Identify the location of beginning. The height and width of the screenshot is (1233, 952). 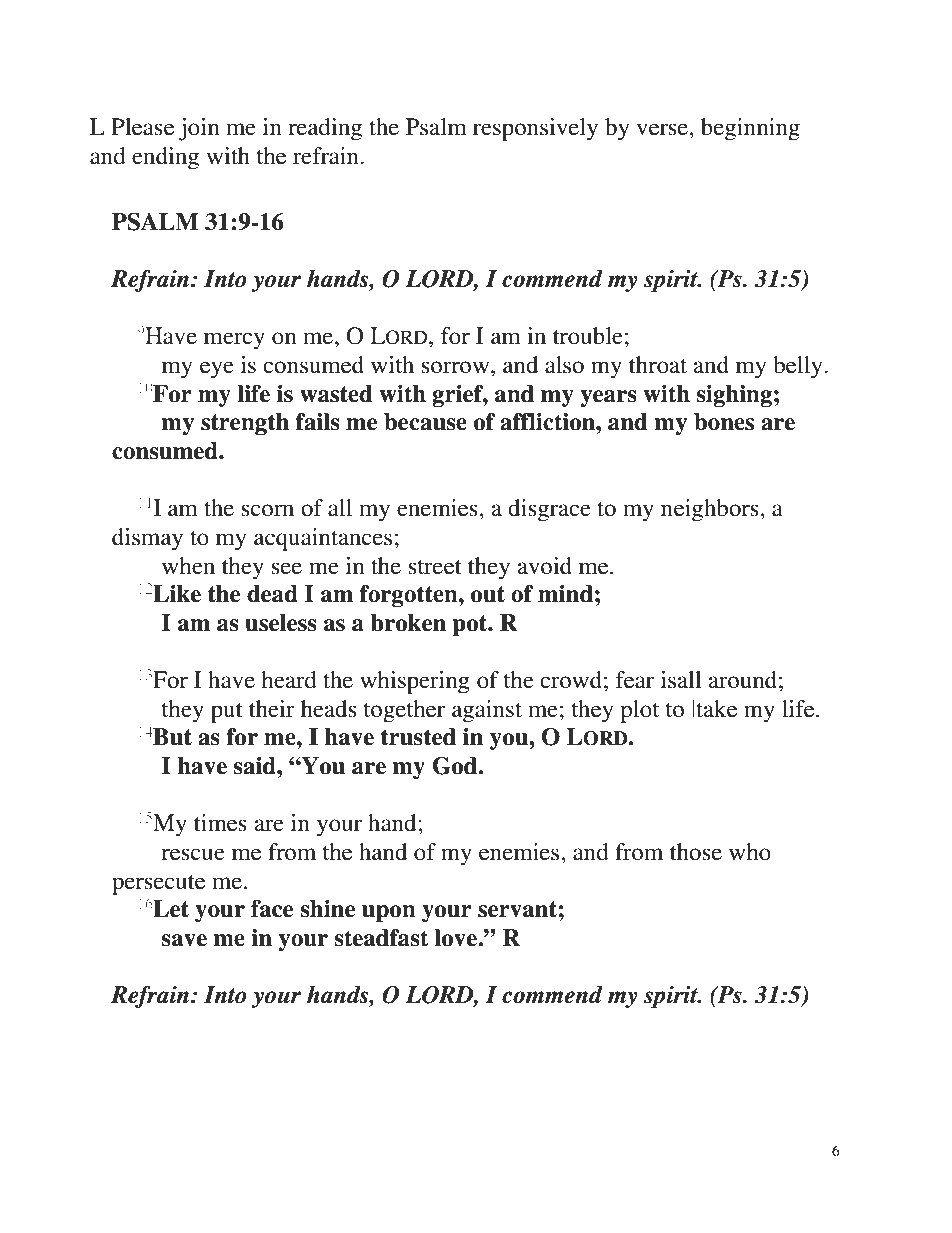
(750, 129).
